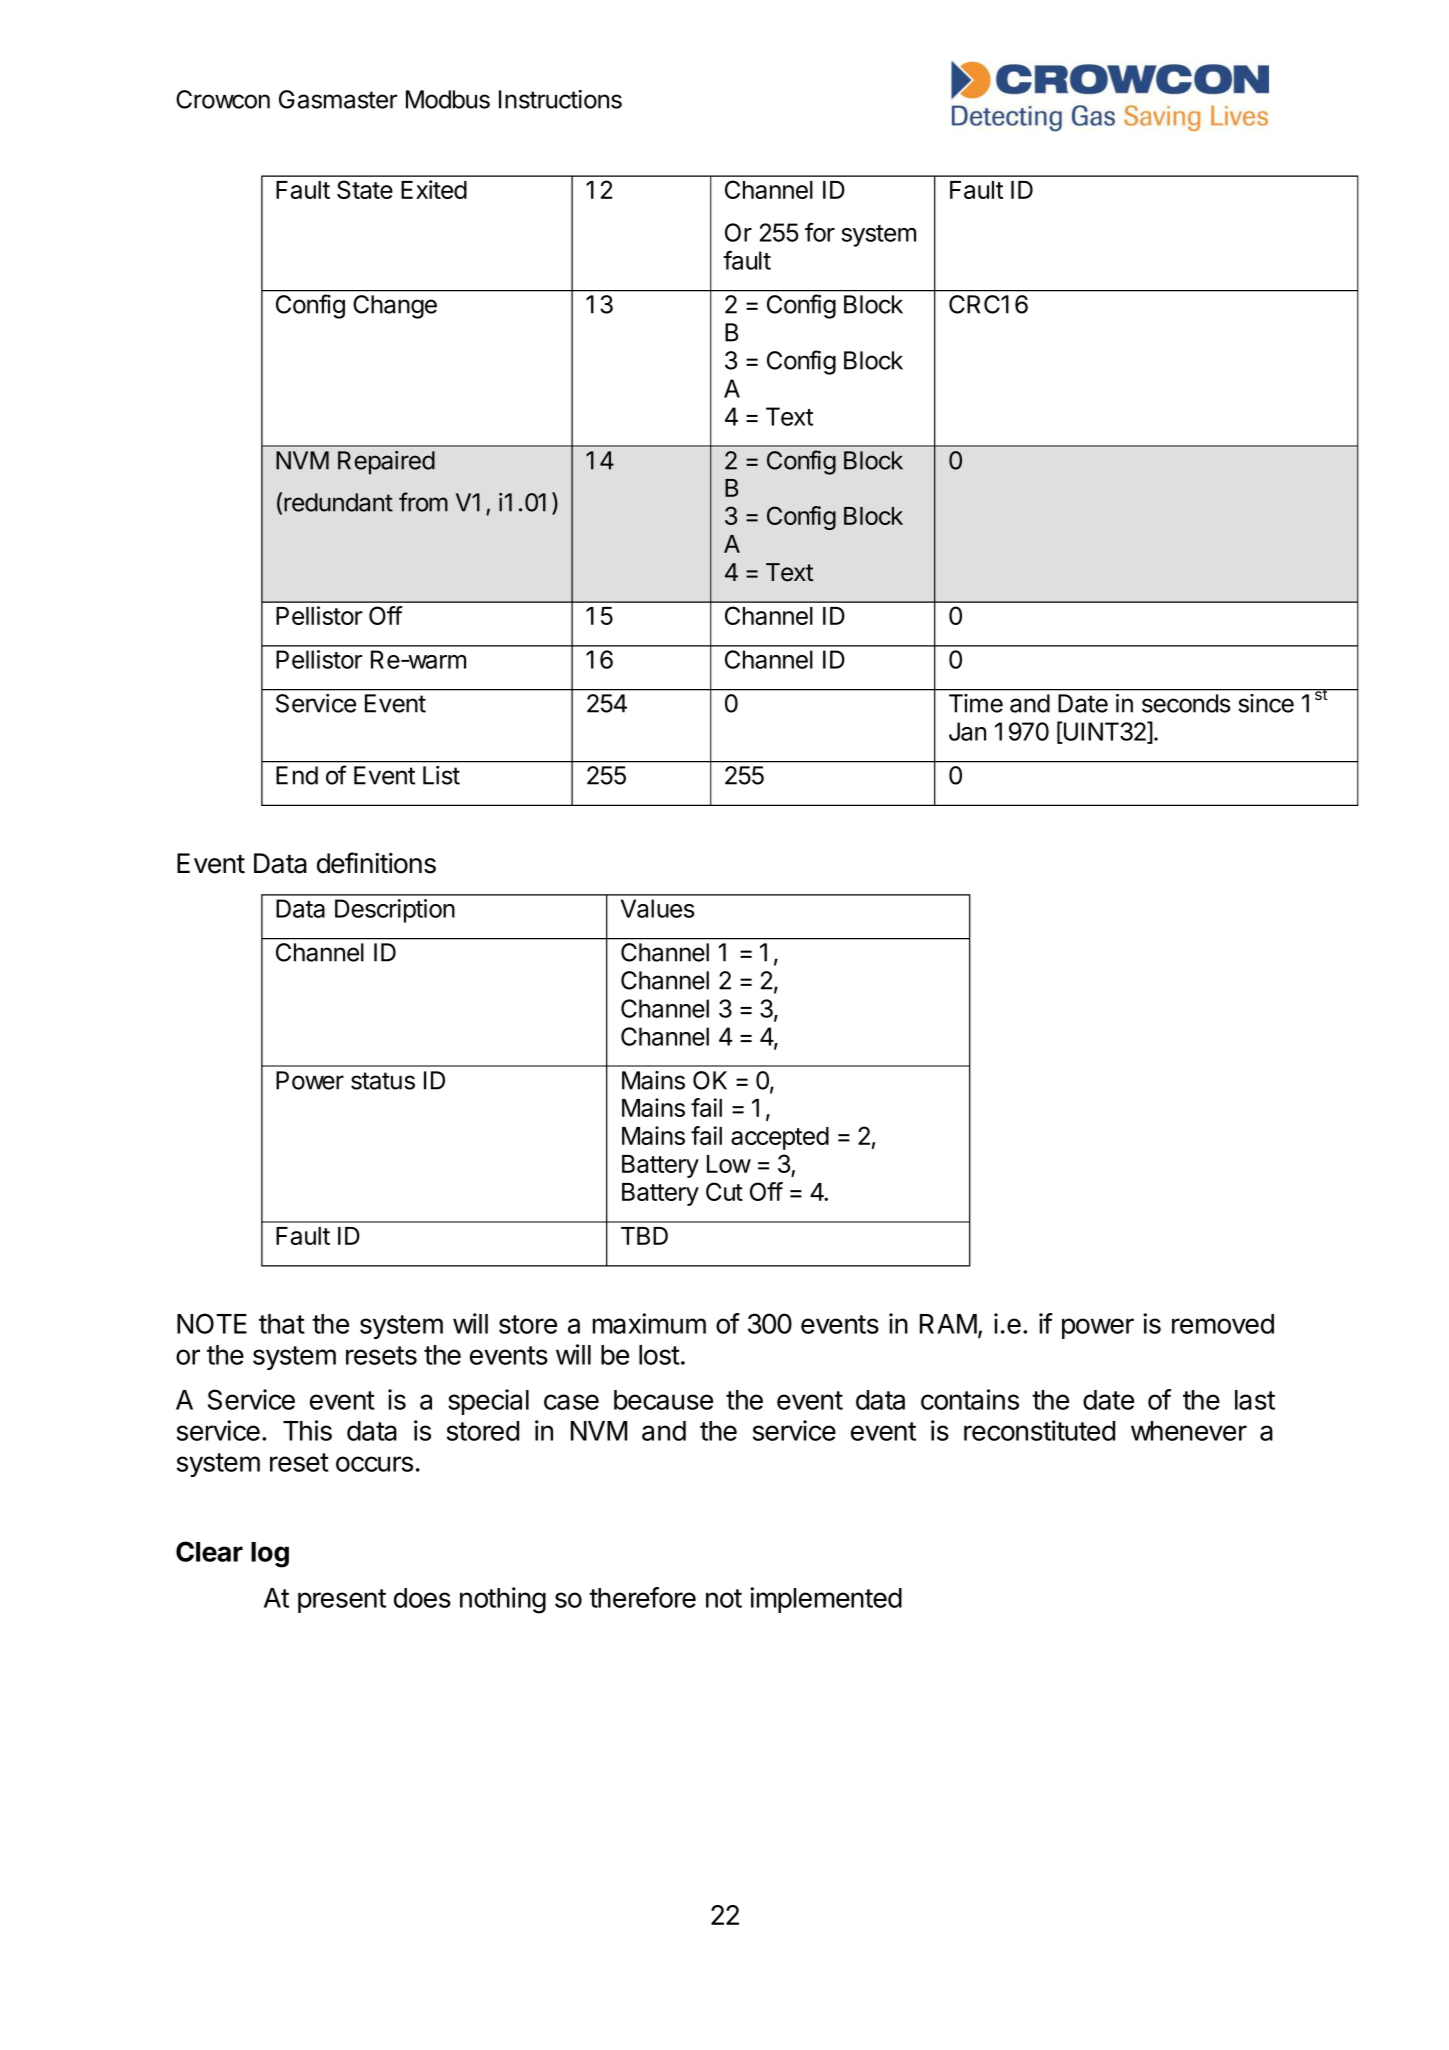 The width and height of the image is (1449, 2050). Describe the element at coordinates (395, 911) in the image. I see `Description` at that location.
